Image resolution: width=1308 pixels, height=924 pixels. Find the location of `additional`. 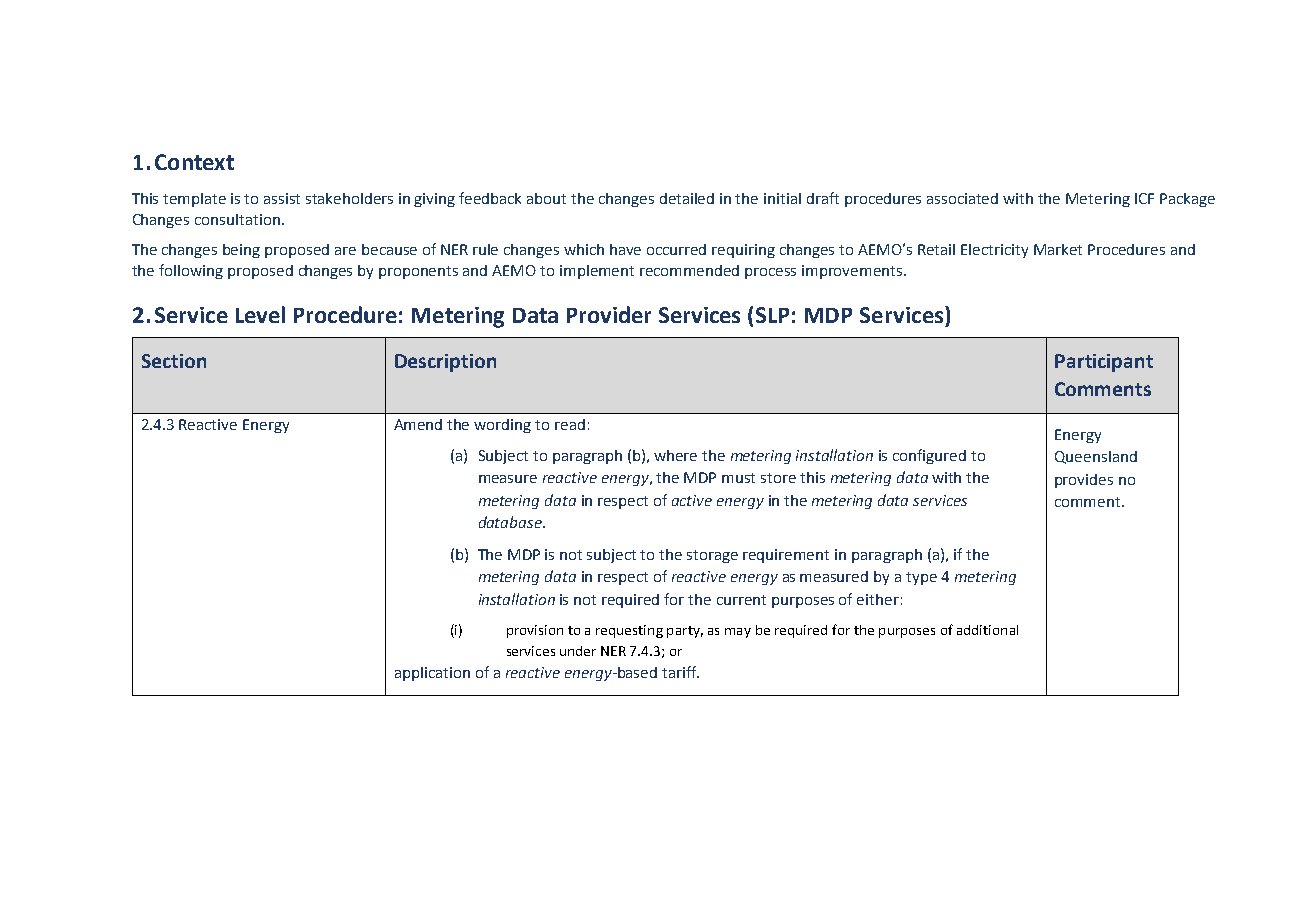

additional is located at coordinates (987, 630).
